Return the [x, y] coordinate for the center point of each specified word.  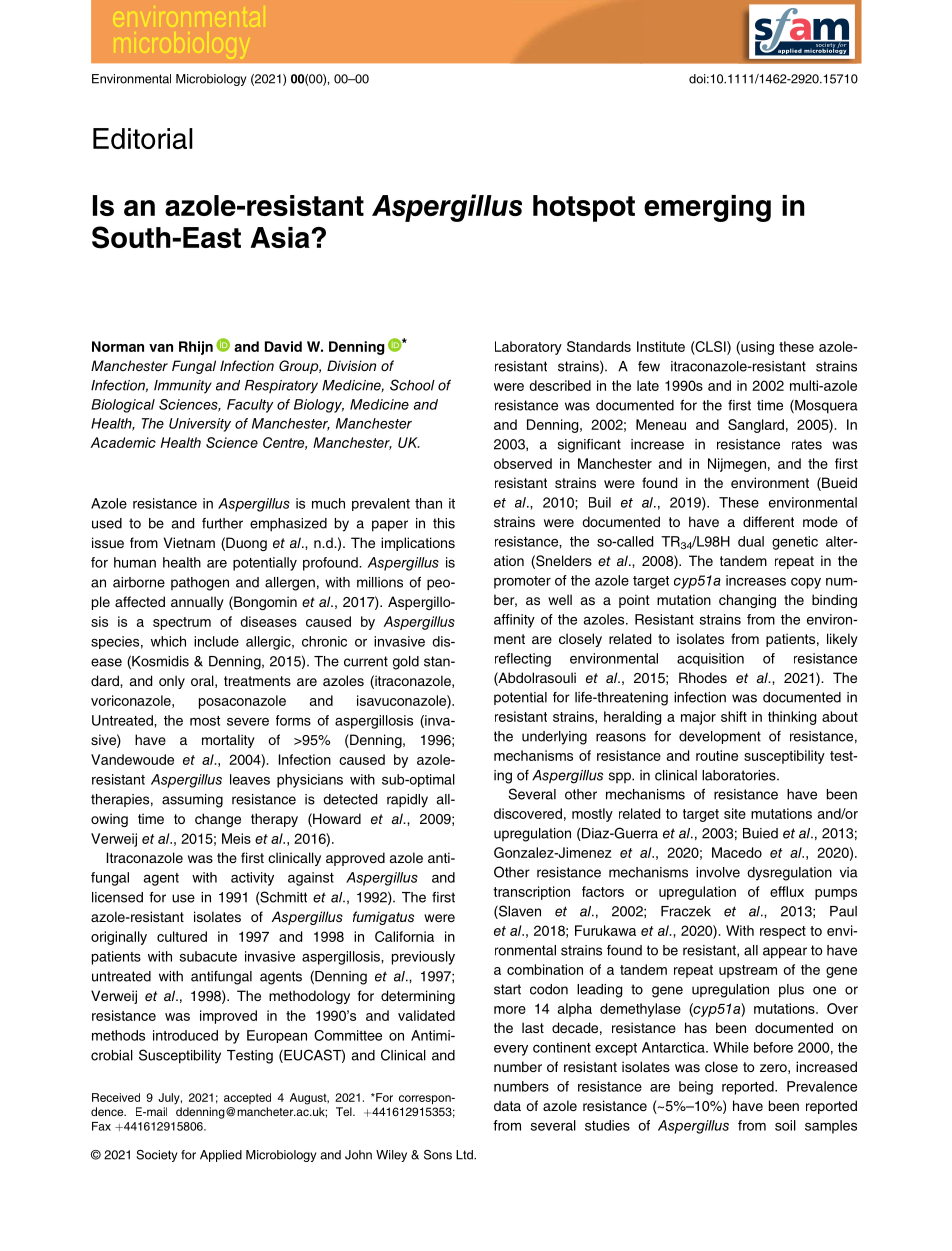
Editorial [143, 138]
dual [751, 541]
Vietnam [189, 542]
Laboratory [528, 348]
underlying [554, 738]
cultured [182, 936]
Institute [661, 346]
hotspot [584, 208]
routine [717, 755]
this [444, 523]
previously [423, 958]
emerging [707, 208]
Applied [221, 1156]
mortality [228, 741]
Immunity [183, 387]
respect [783, 932]
